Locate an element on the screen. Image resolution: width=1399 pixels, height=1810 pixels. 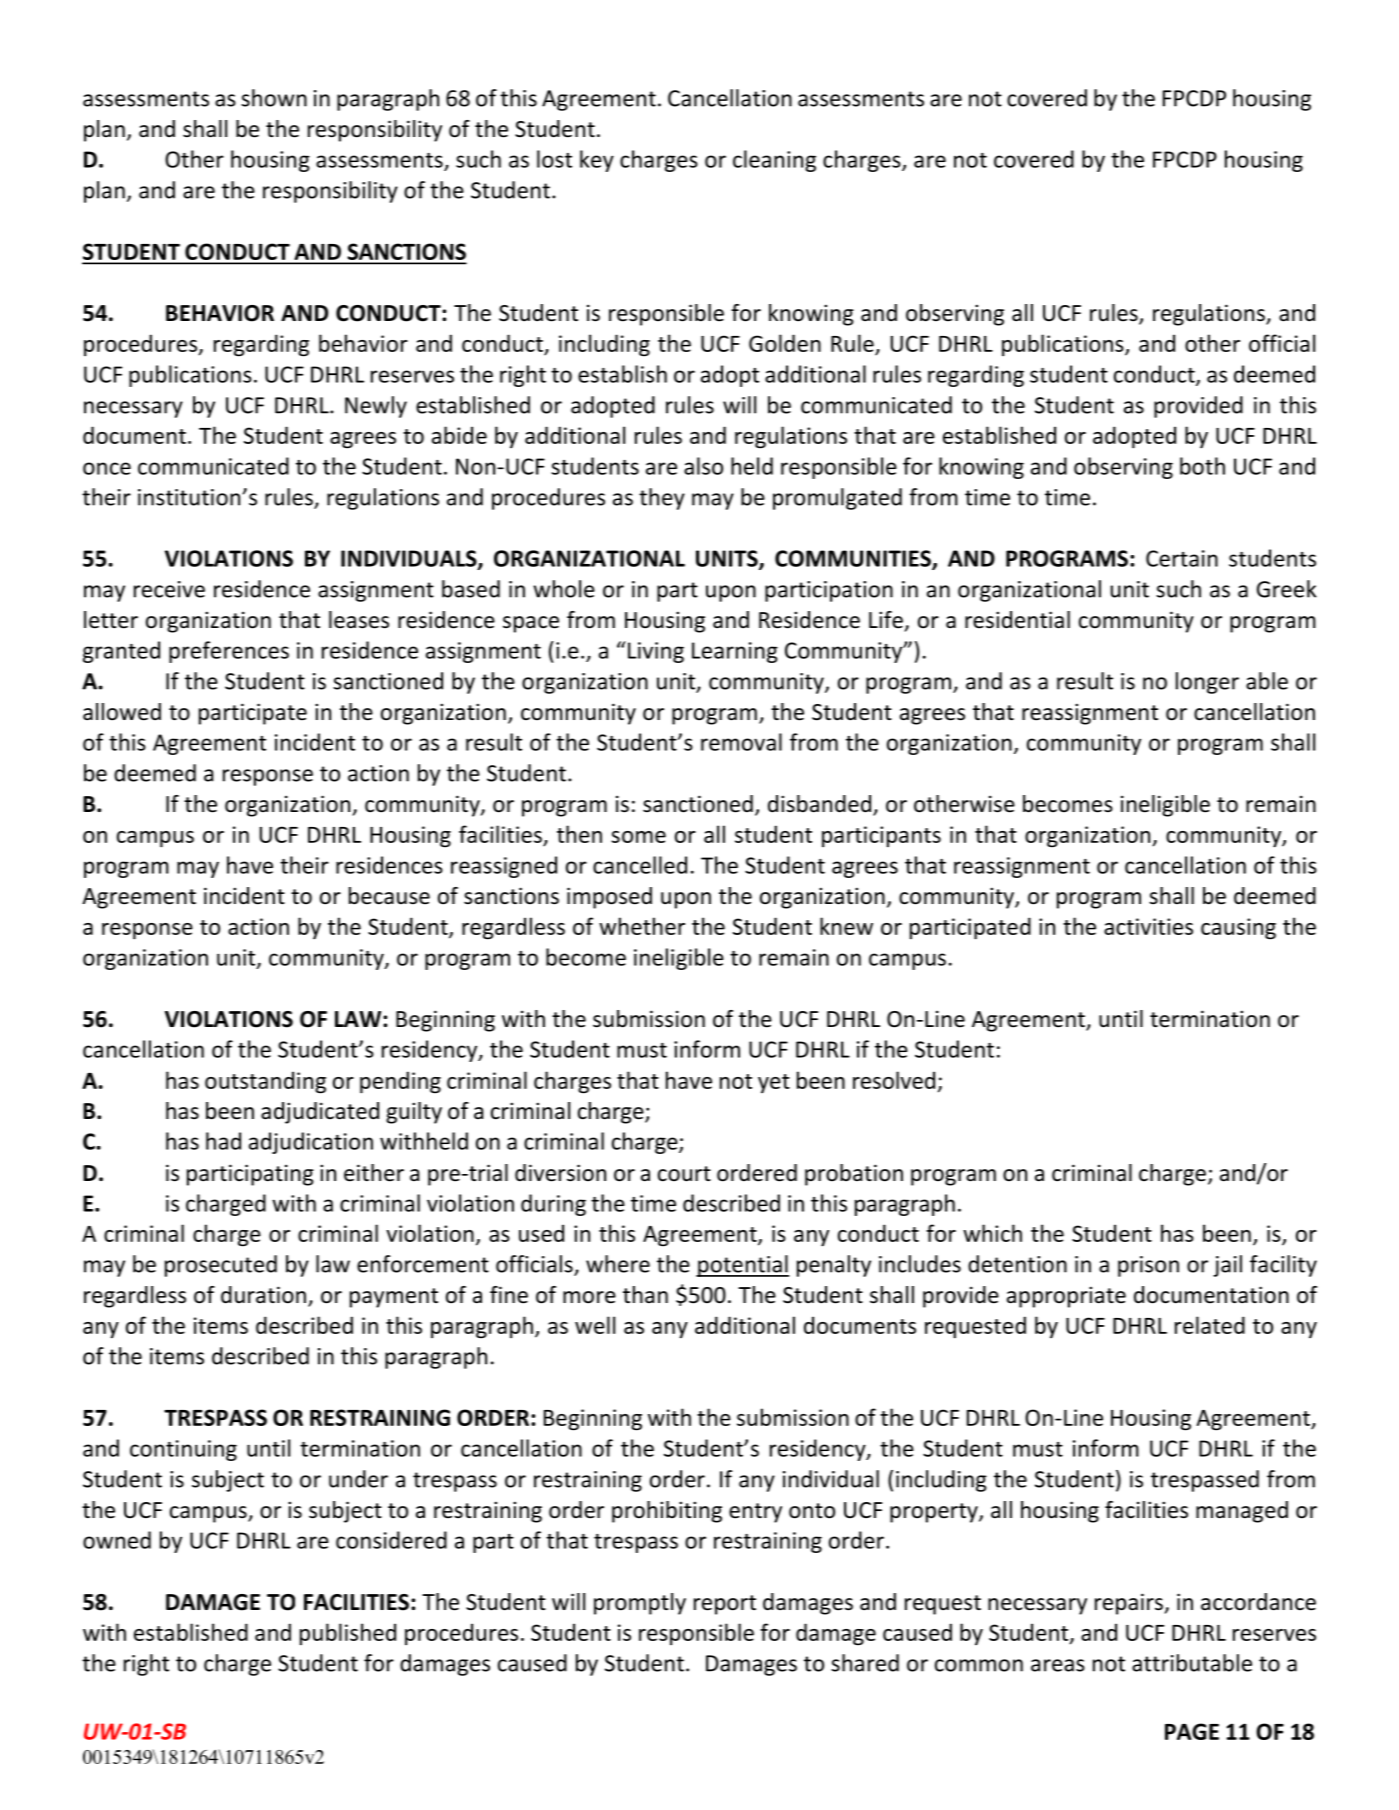
activities is located at coordinates (1148, 926).
